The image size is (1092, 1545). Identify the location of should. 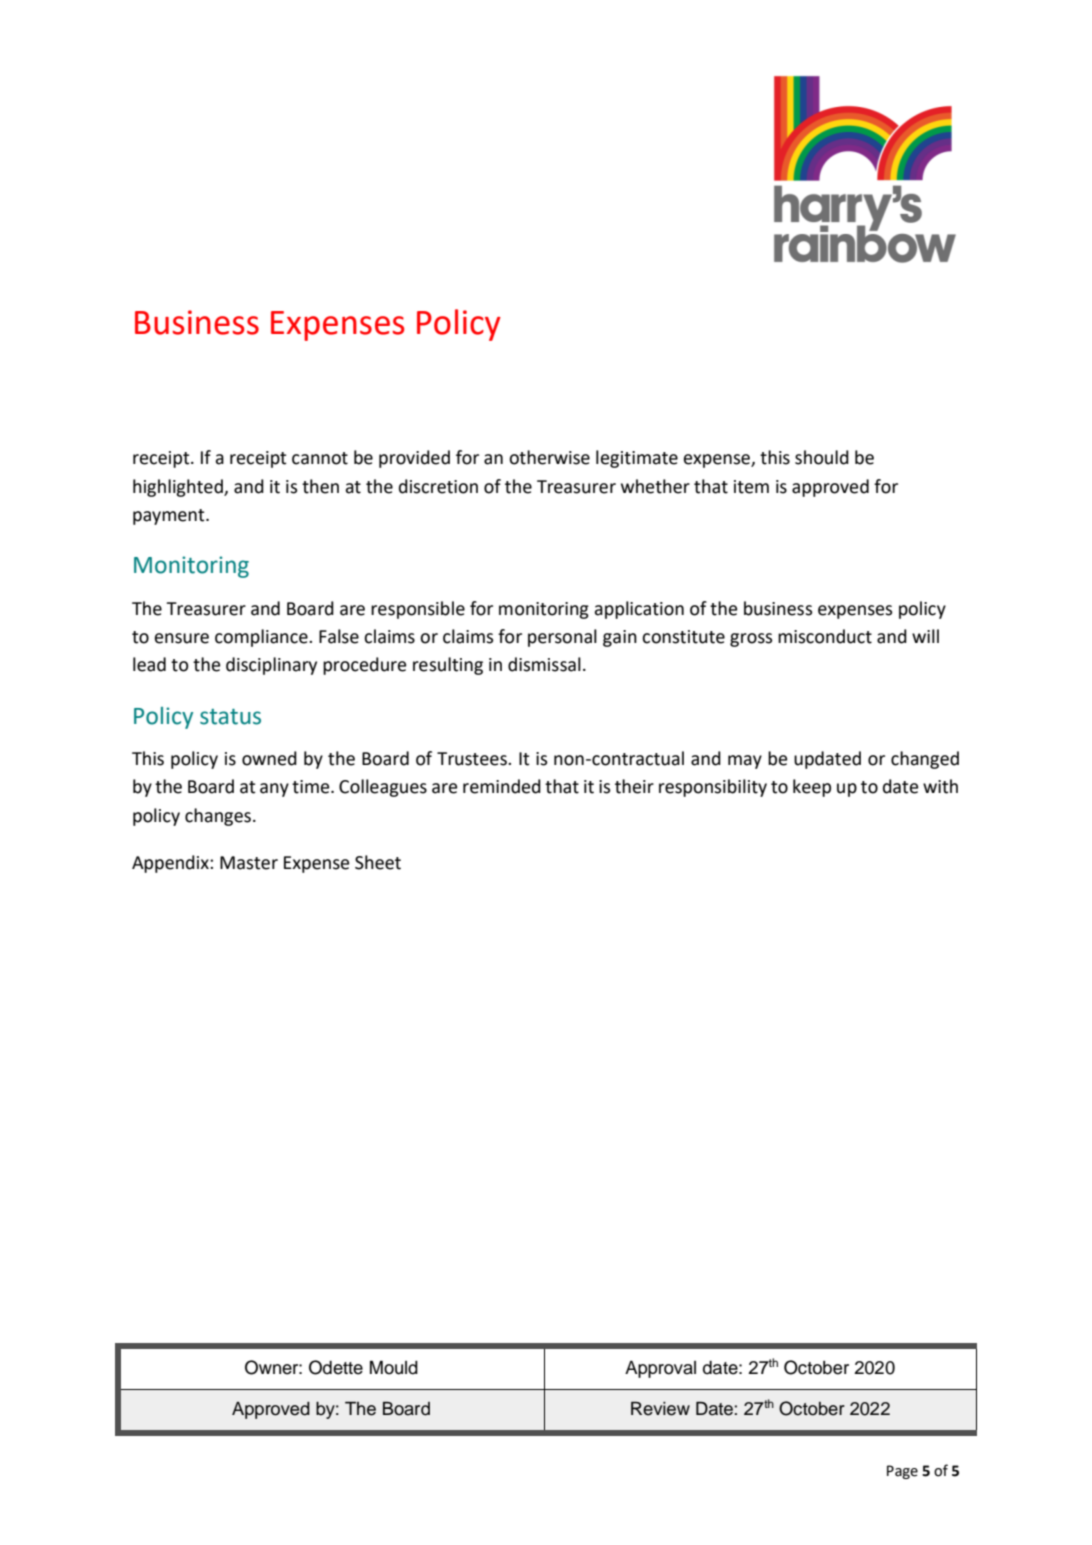
(822, 457).
